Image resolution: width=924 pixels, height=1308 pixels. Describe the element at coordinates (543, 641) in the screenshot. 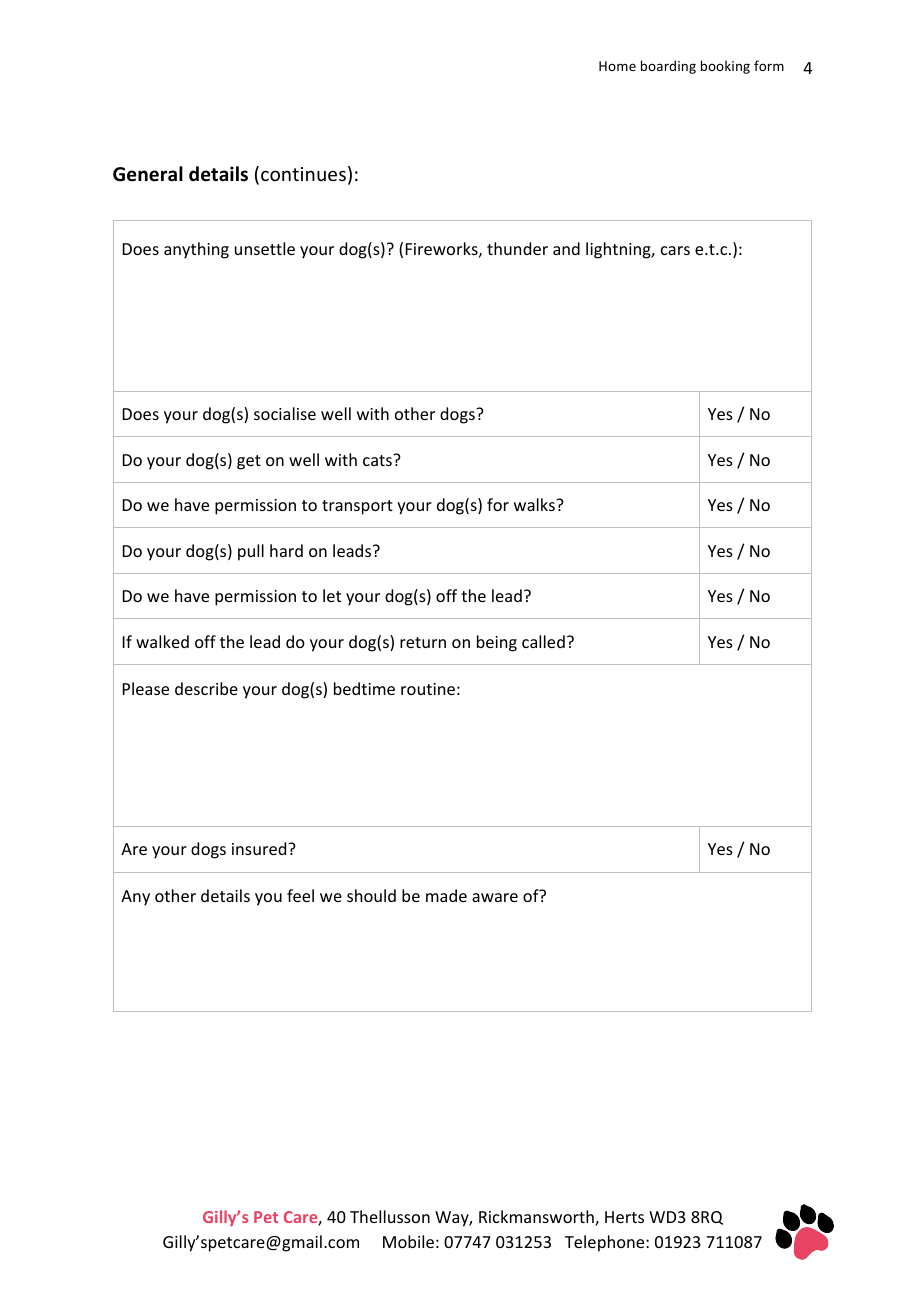

I see `called` at that location.
